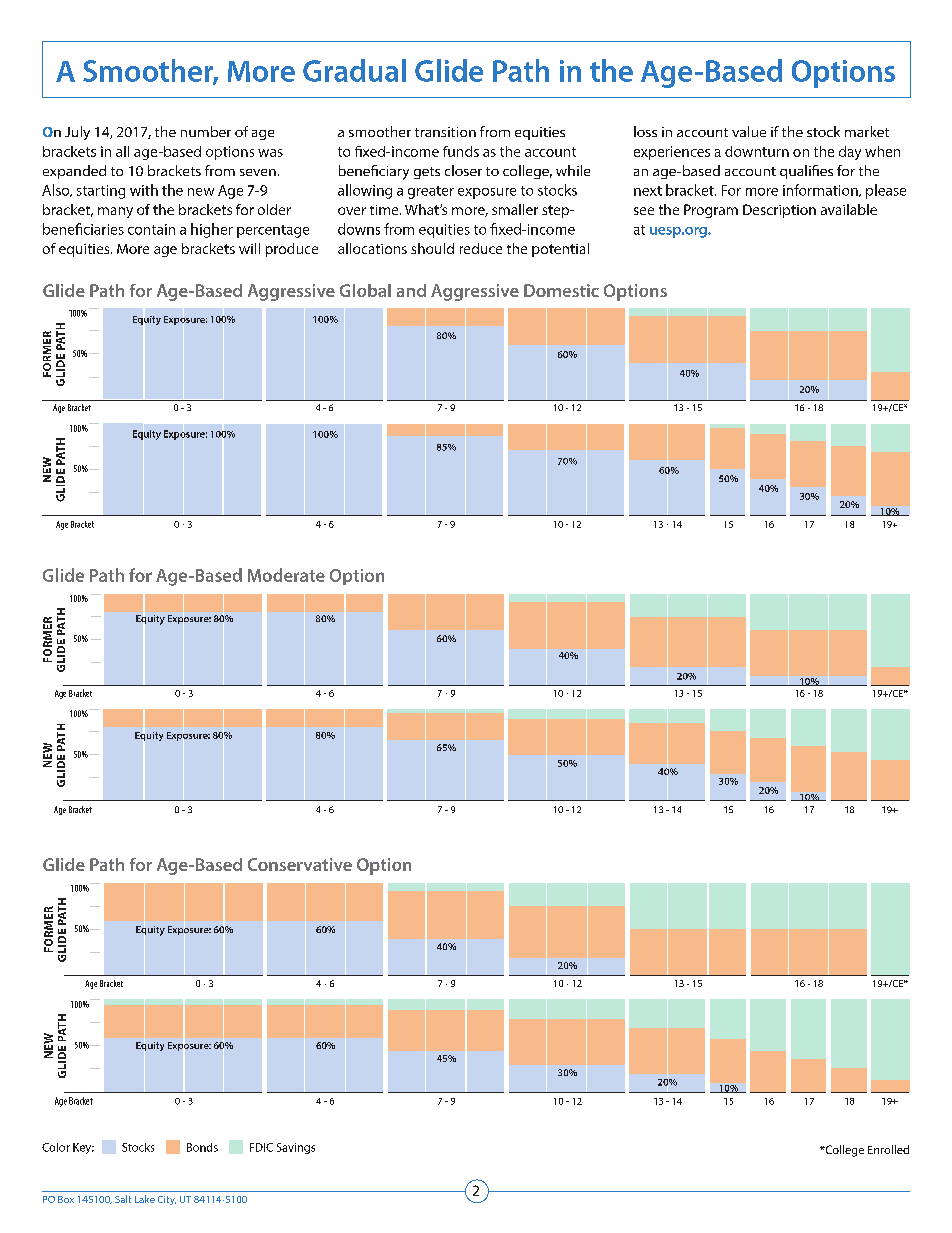 This page has height=1233, width=952. I want to click on number, so click(206, 131).
